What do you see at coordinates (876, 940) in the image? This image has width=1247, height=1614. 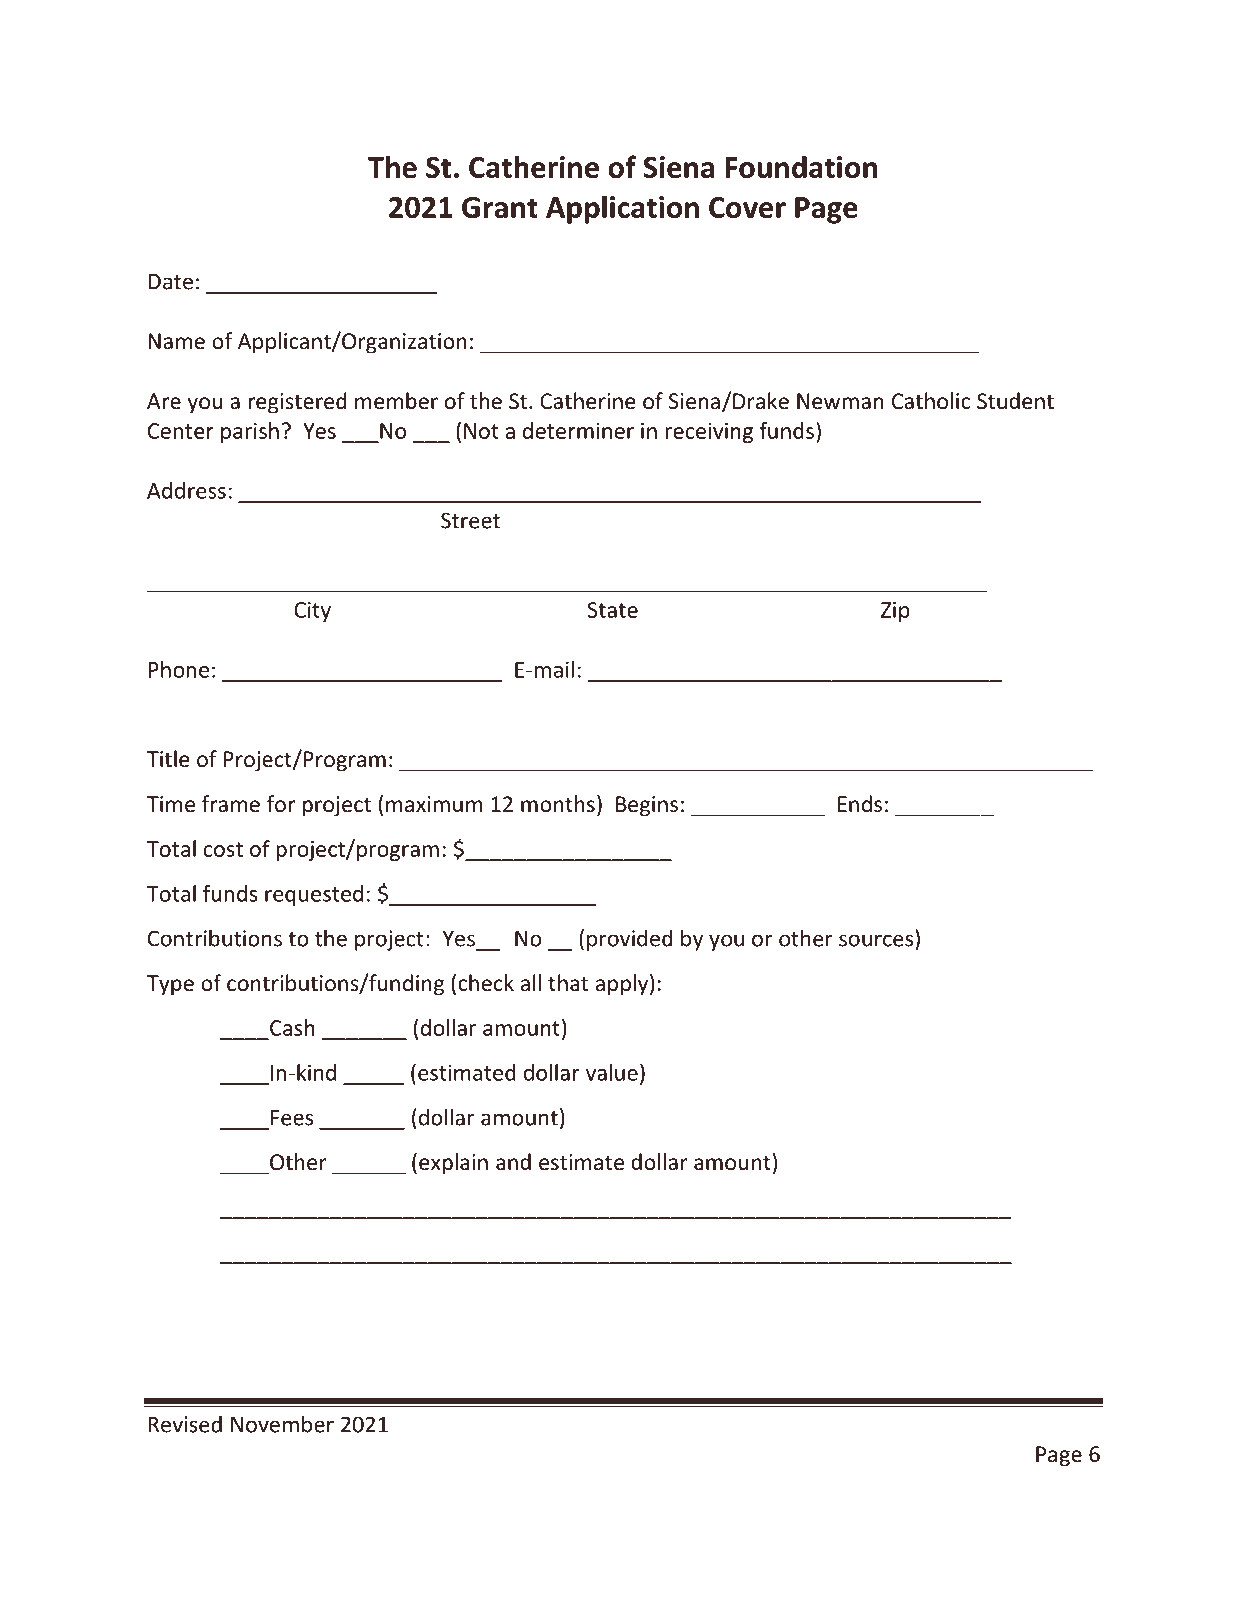 I see `sources` at bounding box center [876, 940].
